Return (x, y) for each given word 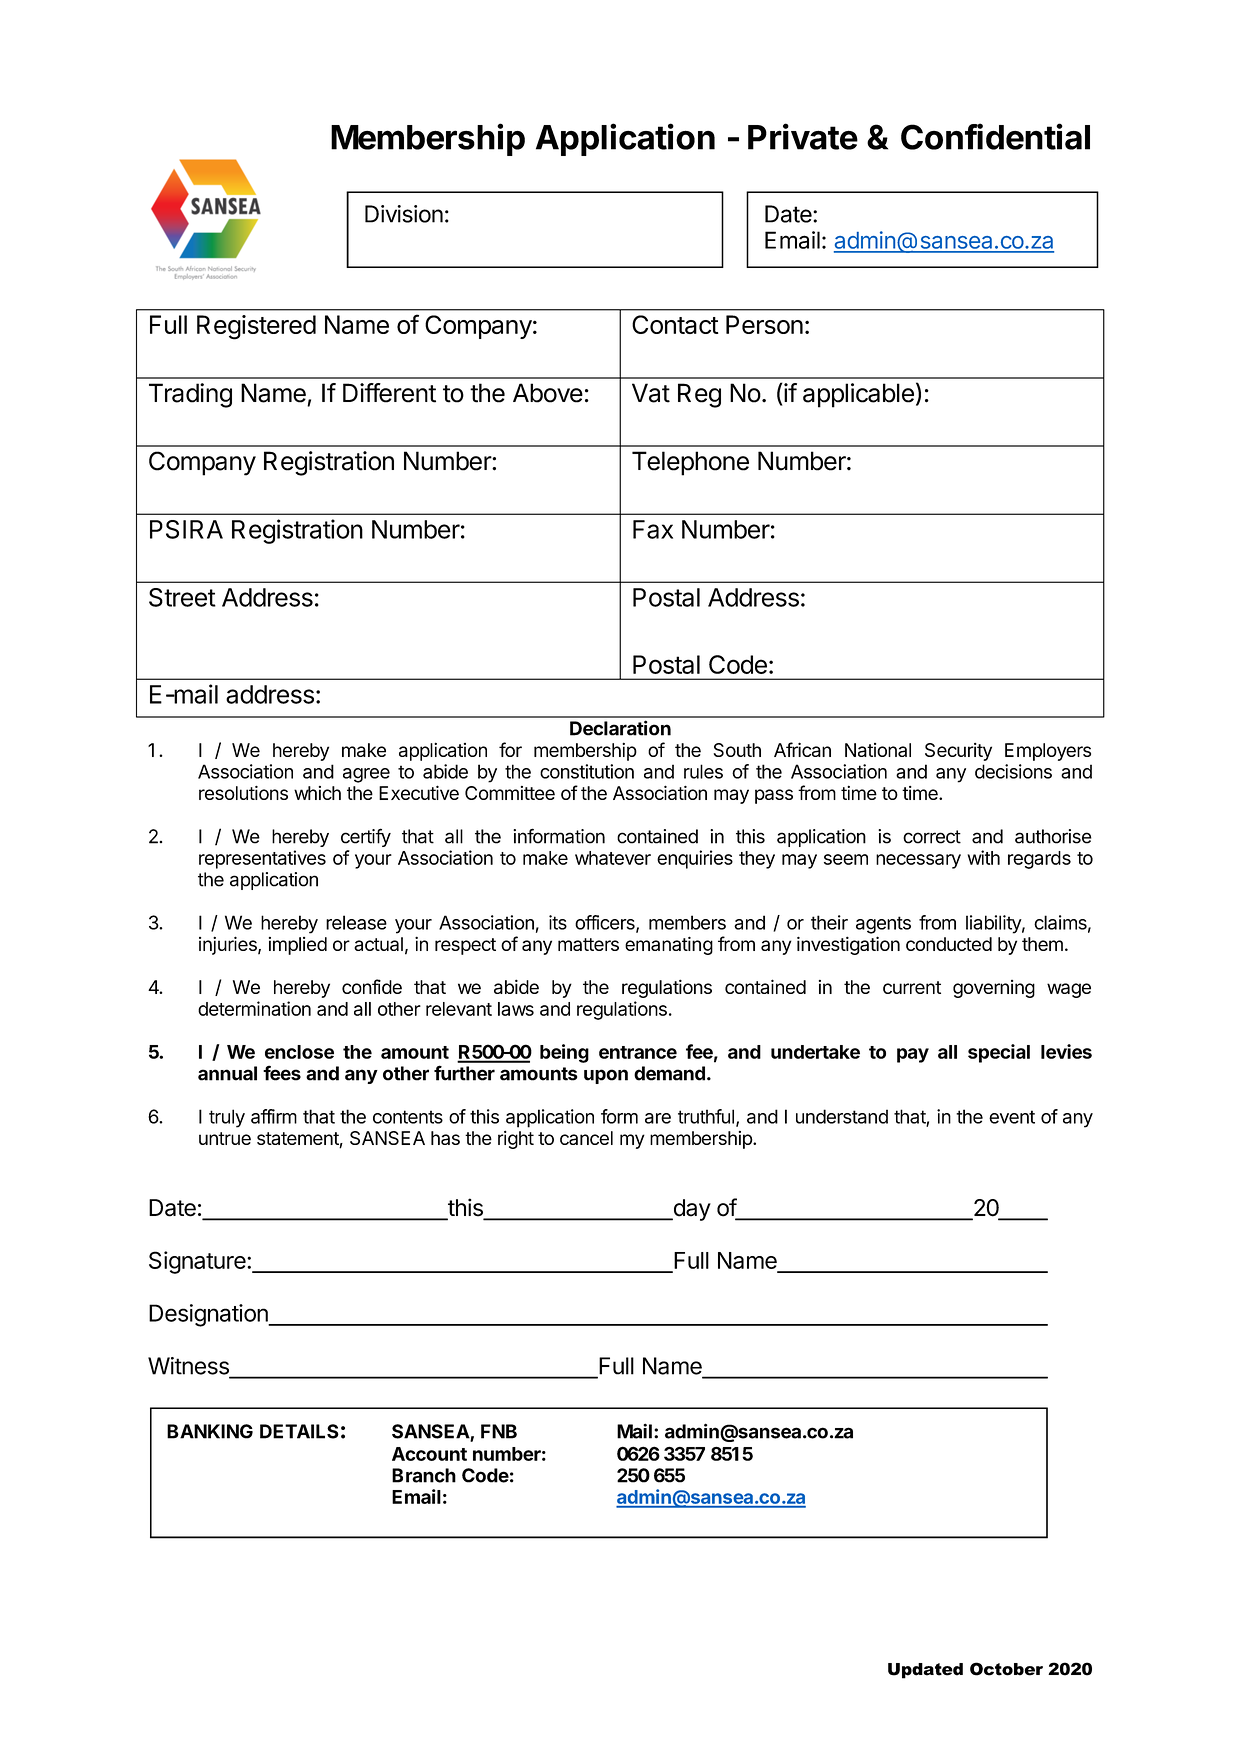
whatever (613, 858)
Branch (424, 1475)
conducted (949, 944)
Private (803, 136)
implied (298, 946)
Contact (675, 324)
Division (404, 214)
